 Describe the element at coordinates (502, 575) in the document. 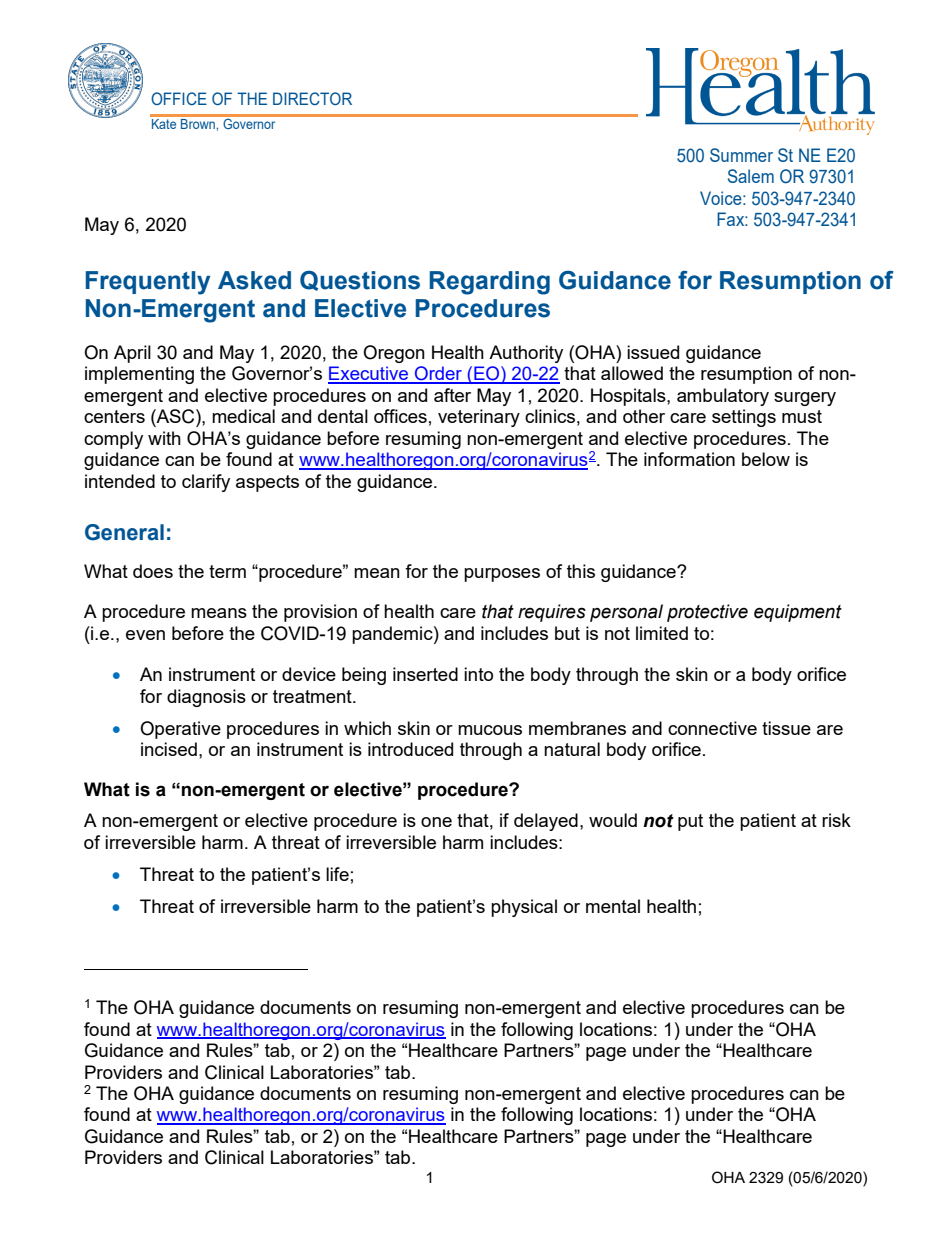

I see `purposes` at that location.
